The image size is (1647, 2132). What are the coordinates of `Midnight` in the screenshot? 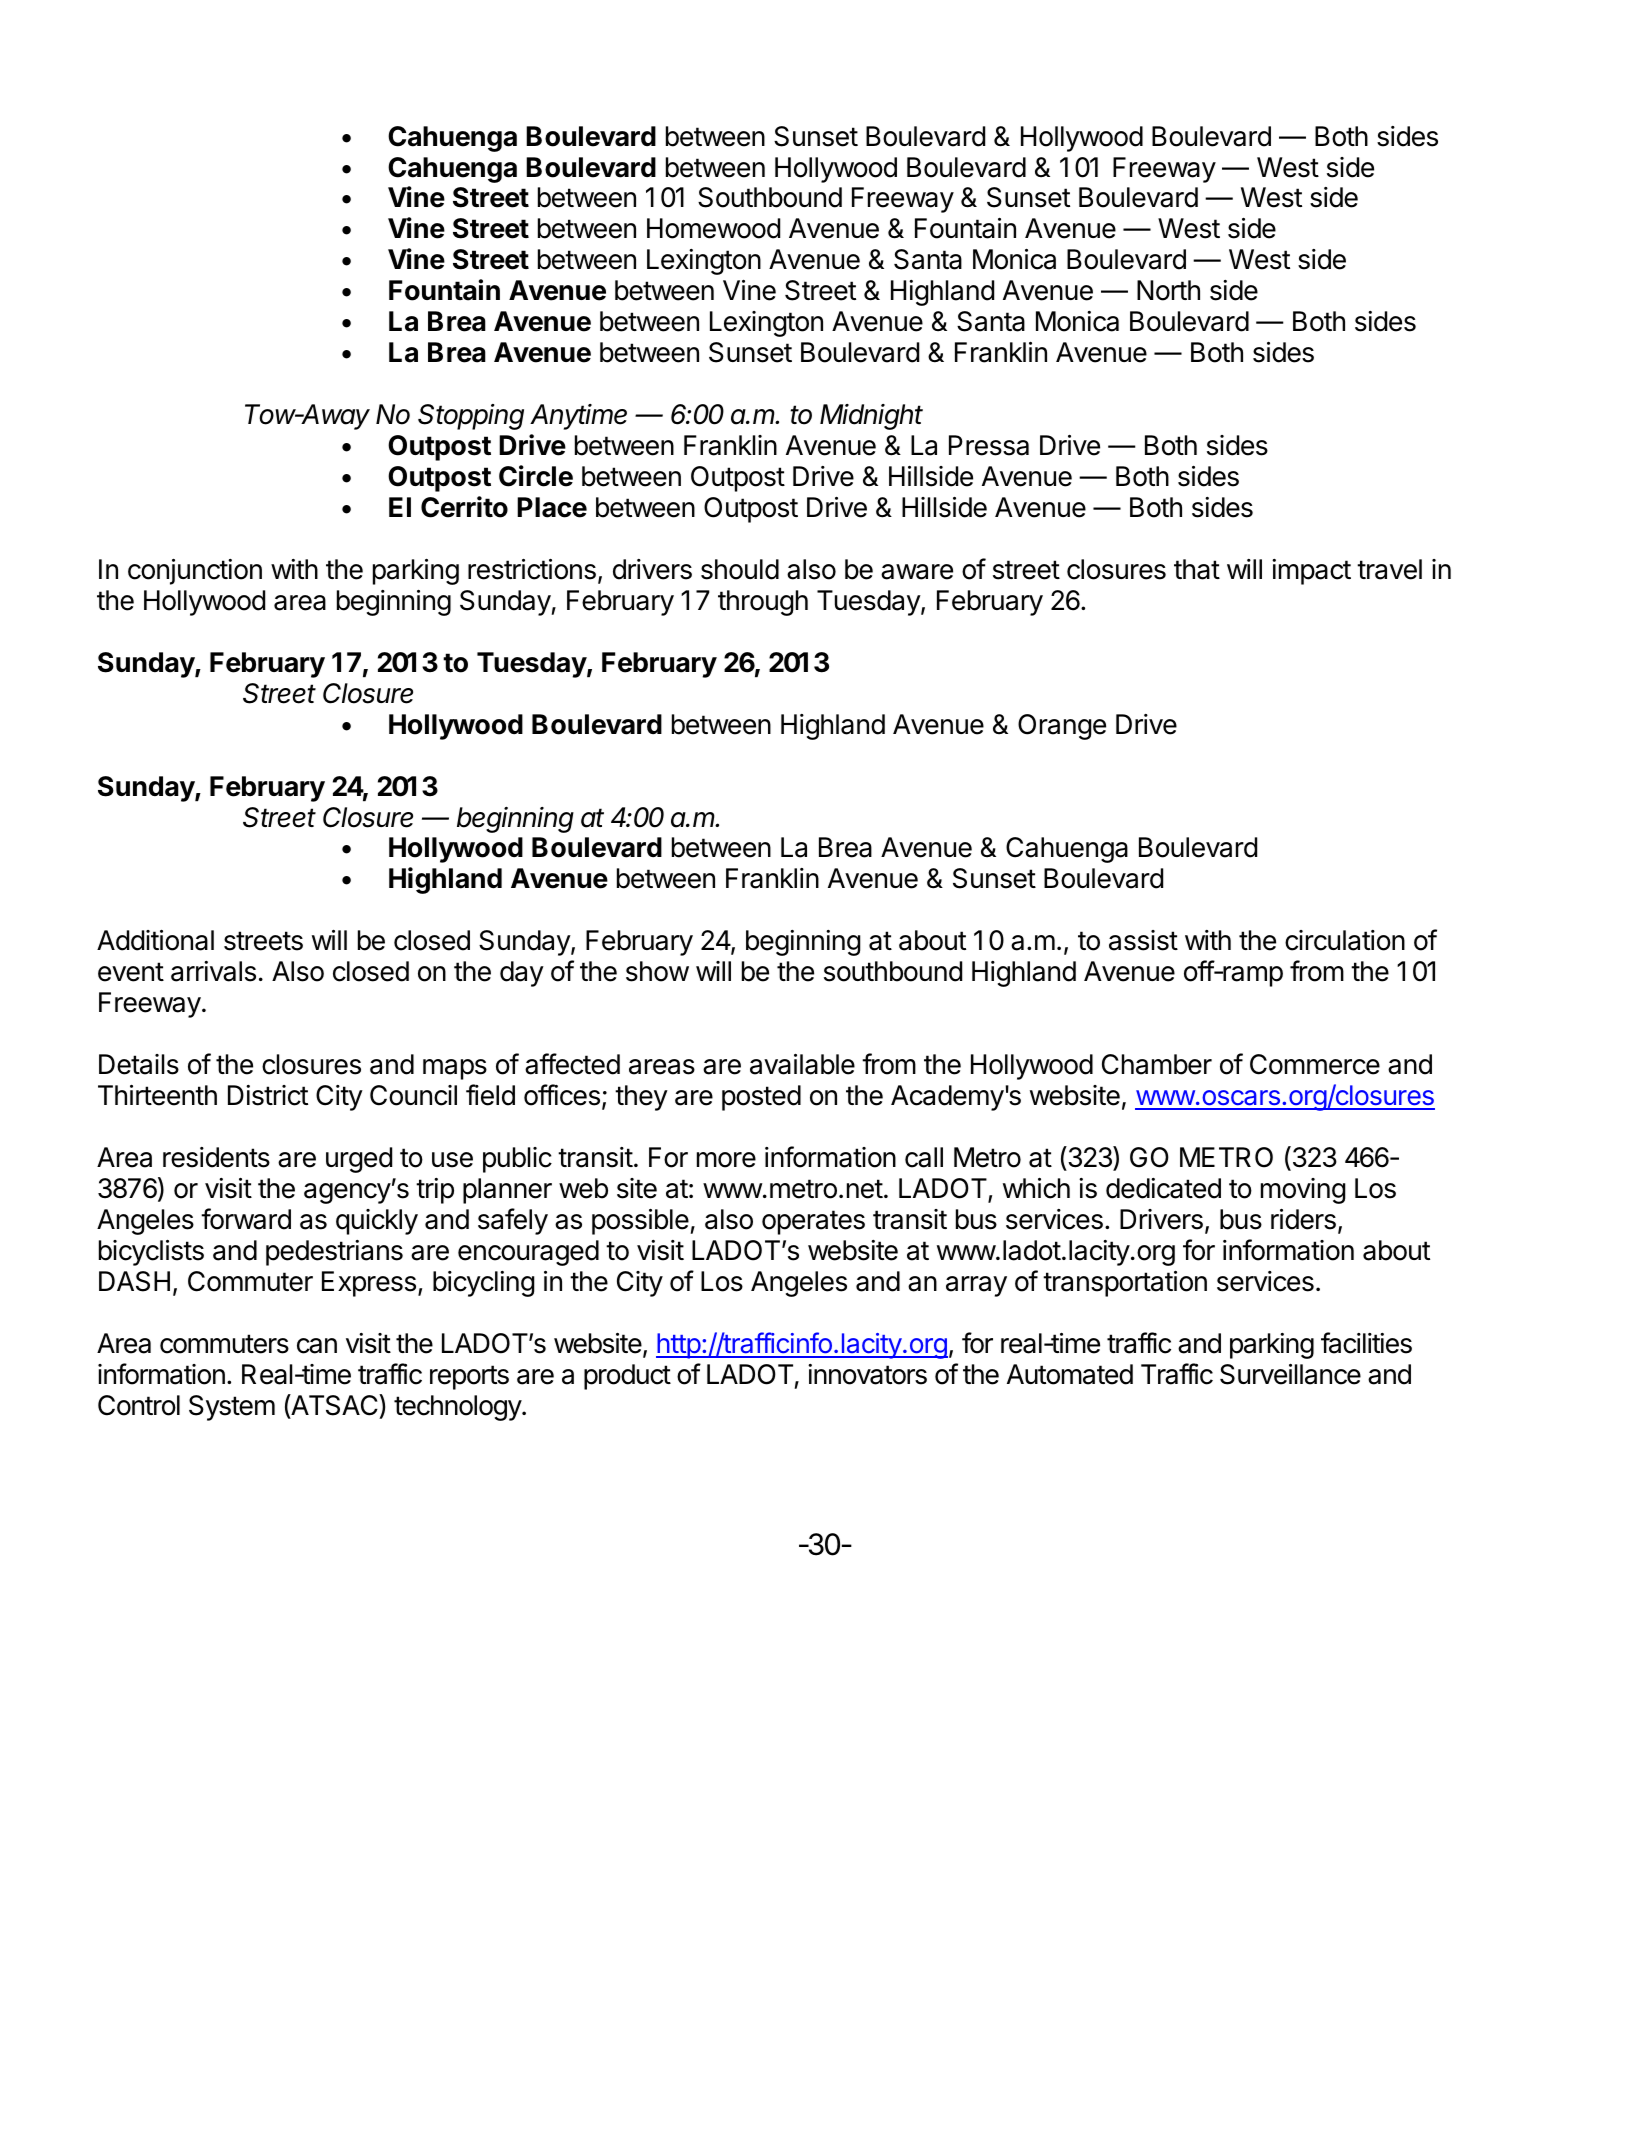 It's located at (871, 417).
